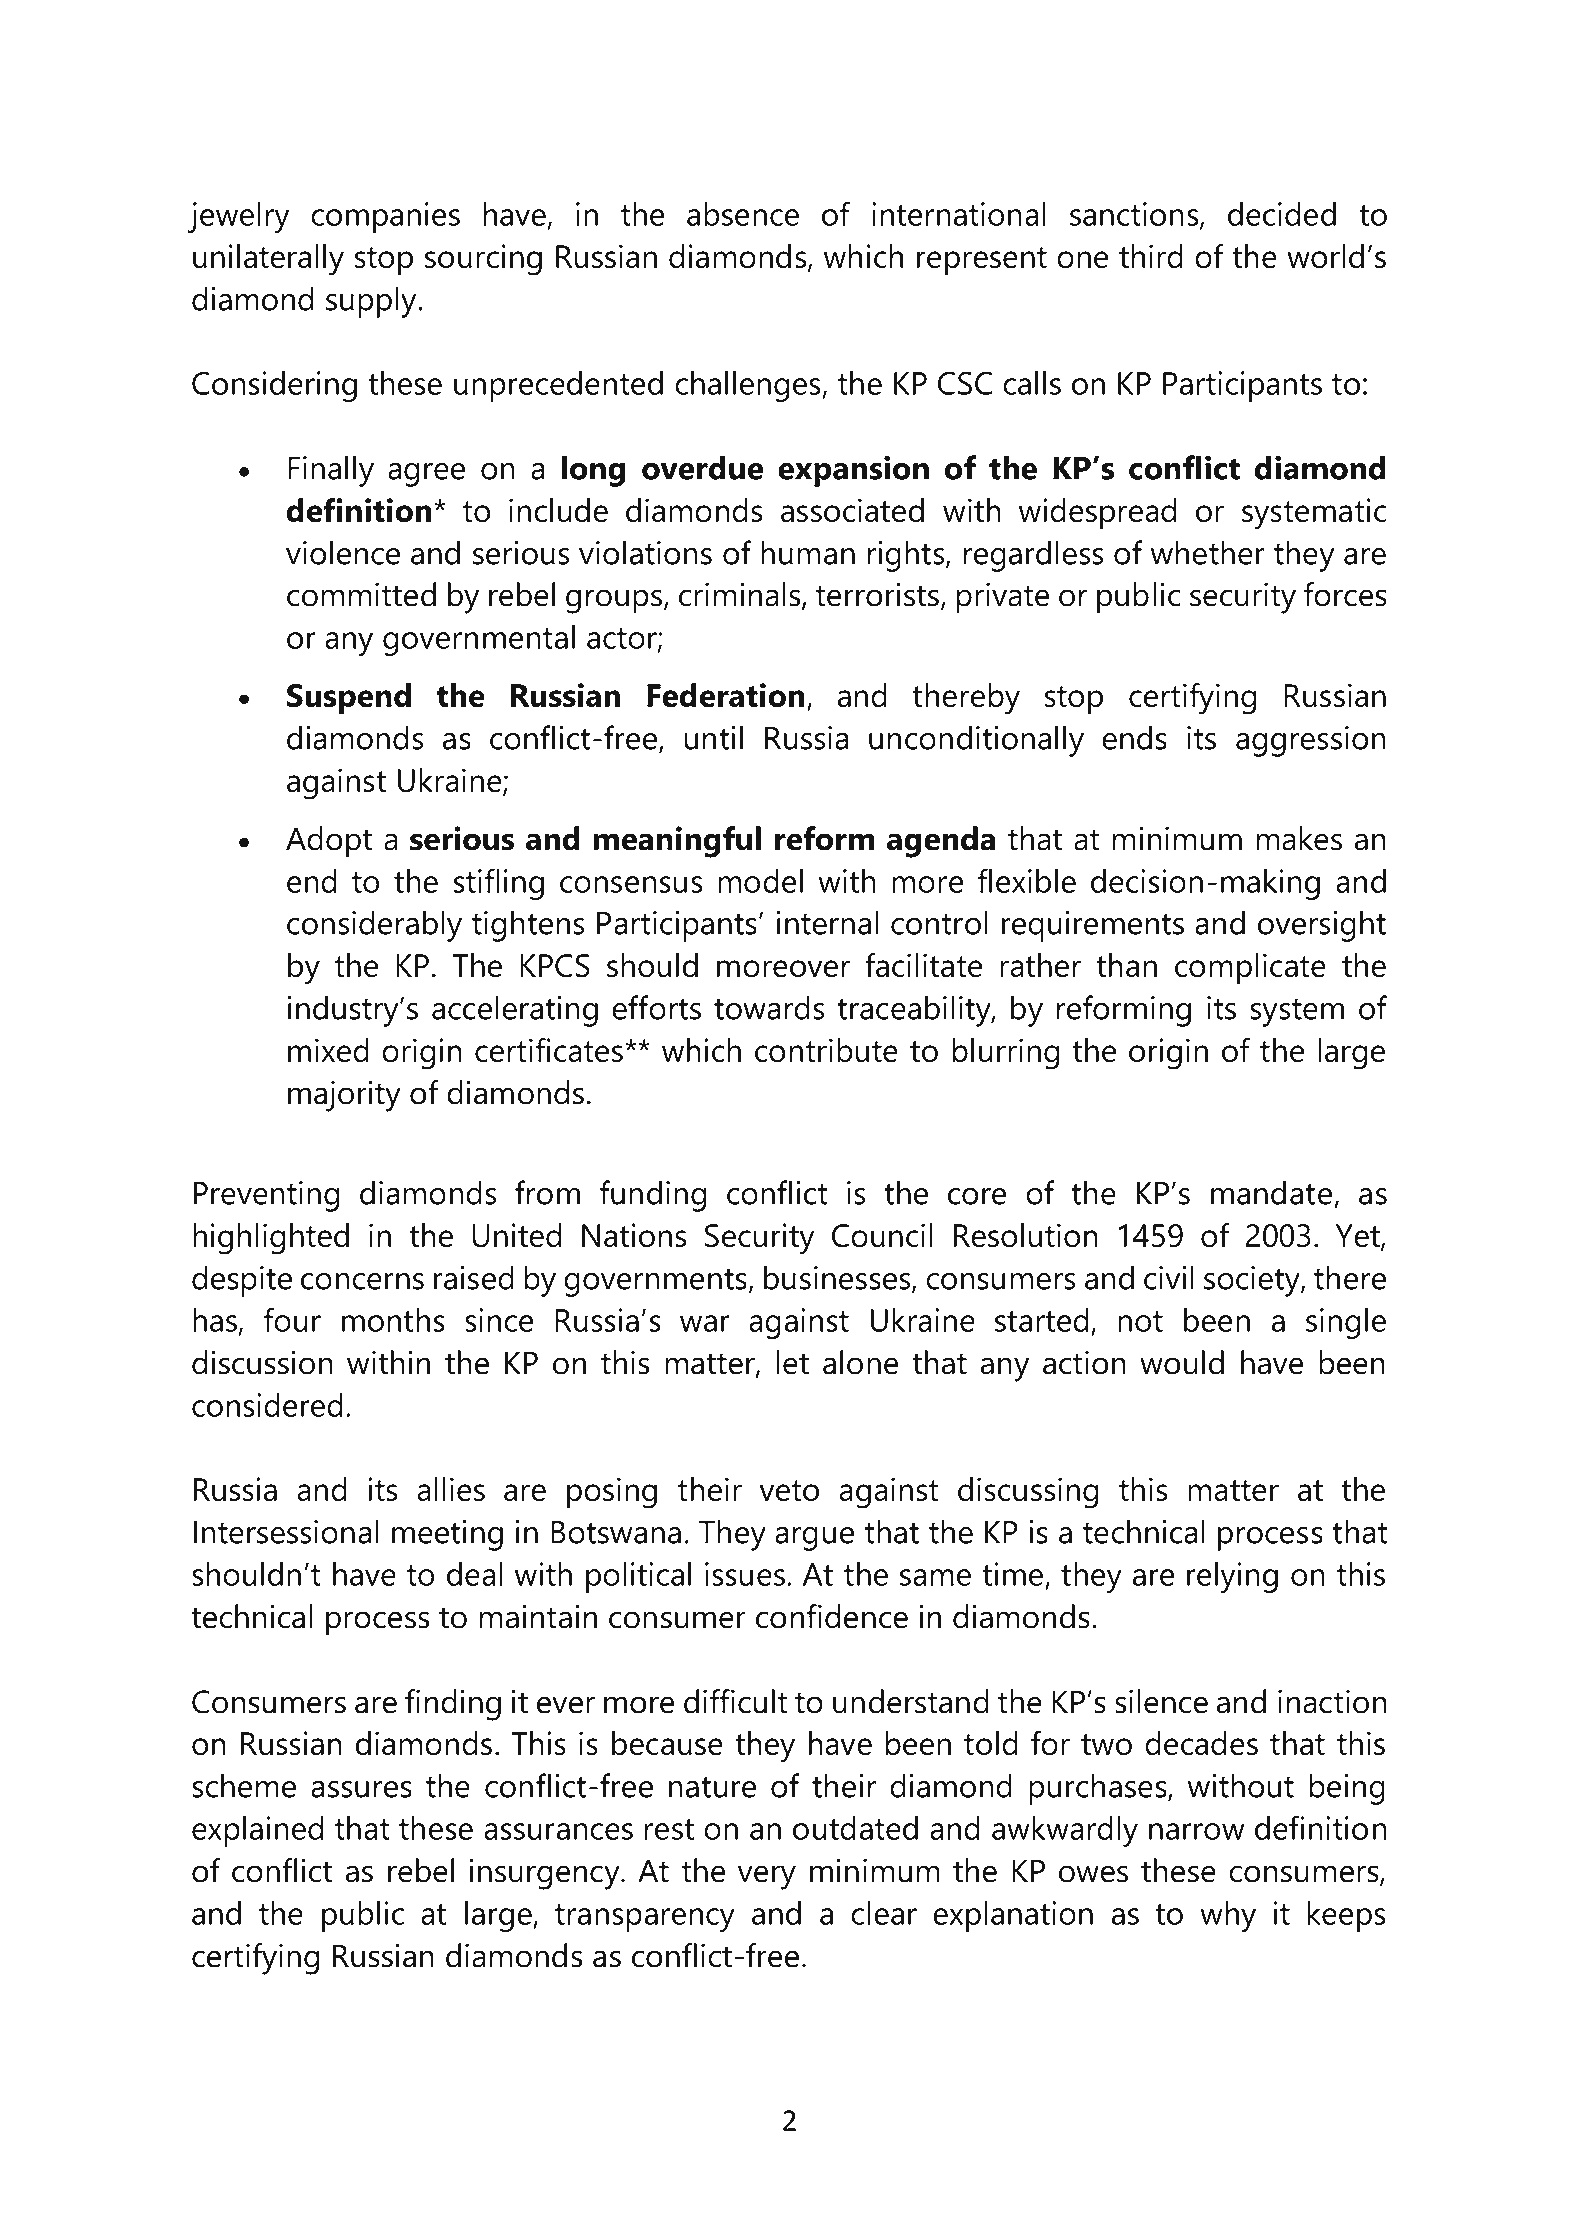  Describe the element at coordinates (361, 1789) in the image. I see `assures` at that location.
